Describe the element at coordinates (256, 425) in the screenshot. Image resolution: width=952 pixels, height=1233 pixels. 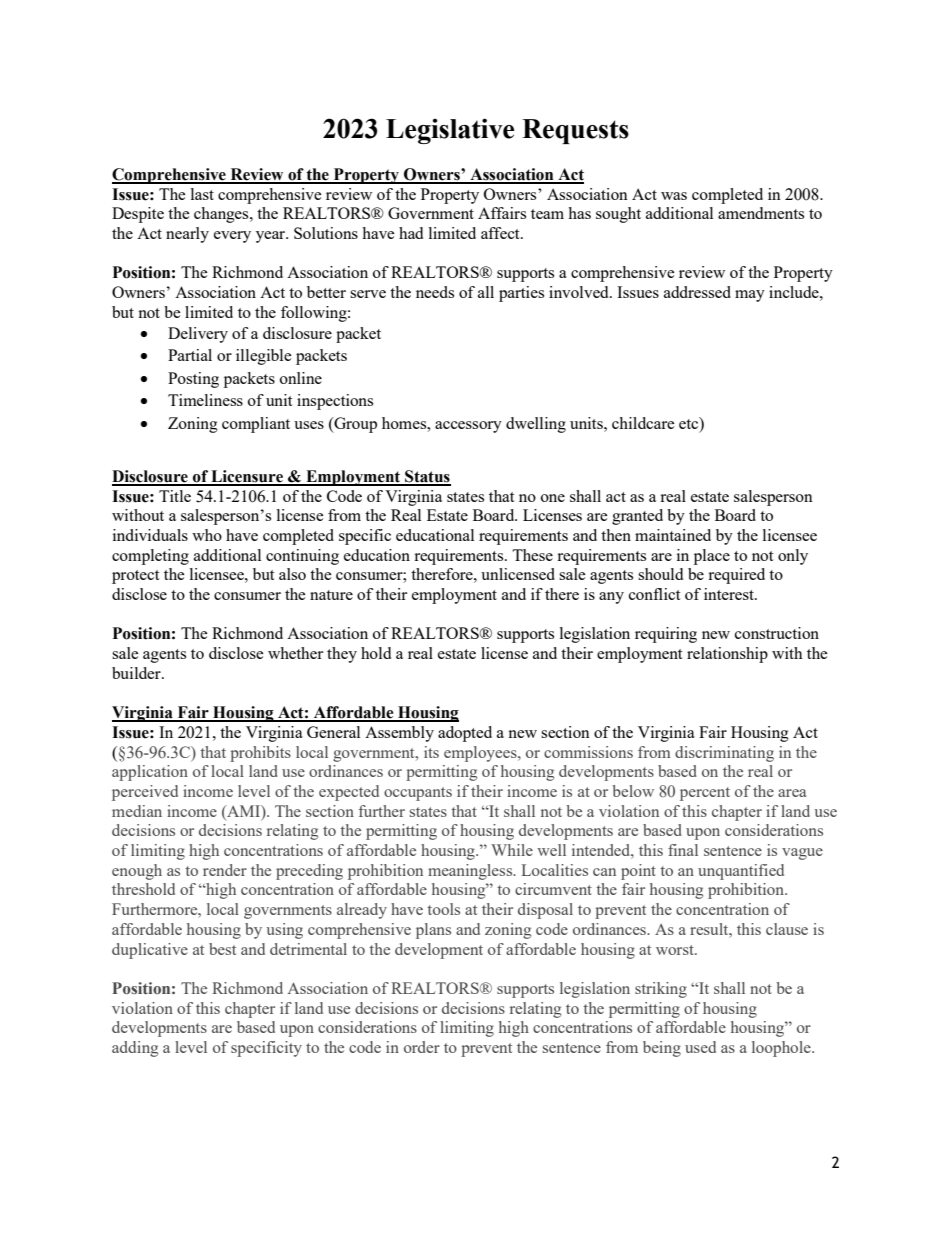
I see `compliant` at that location.
